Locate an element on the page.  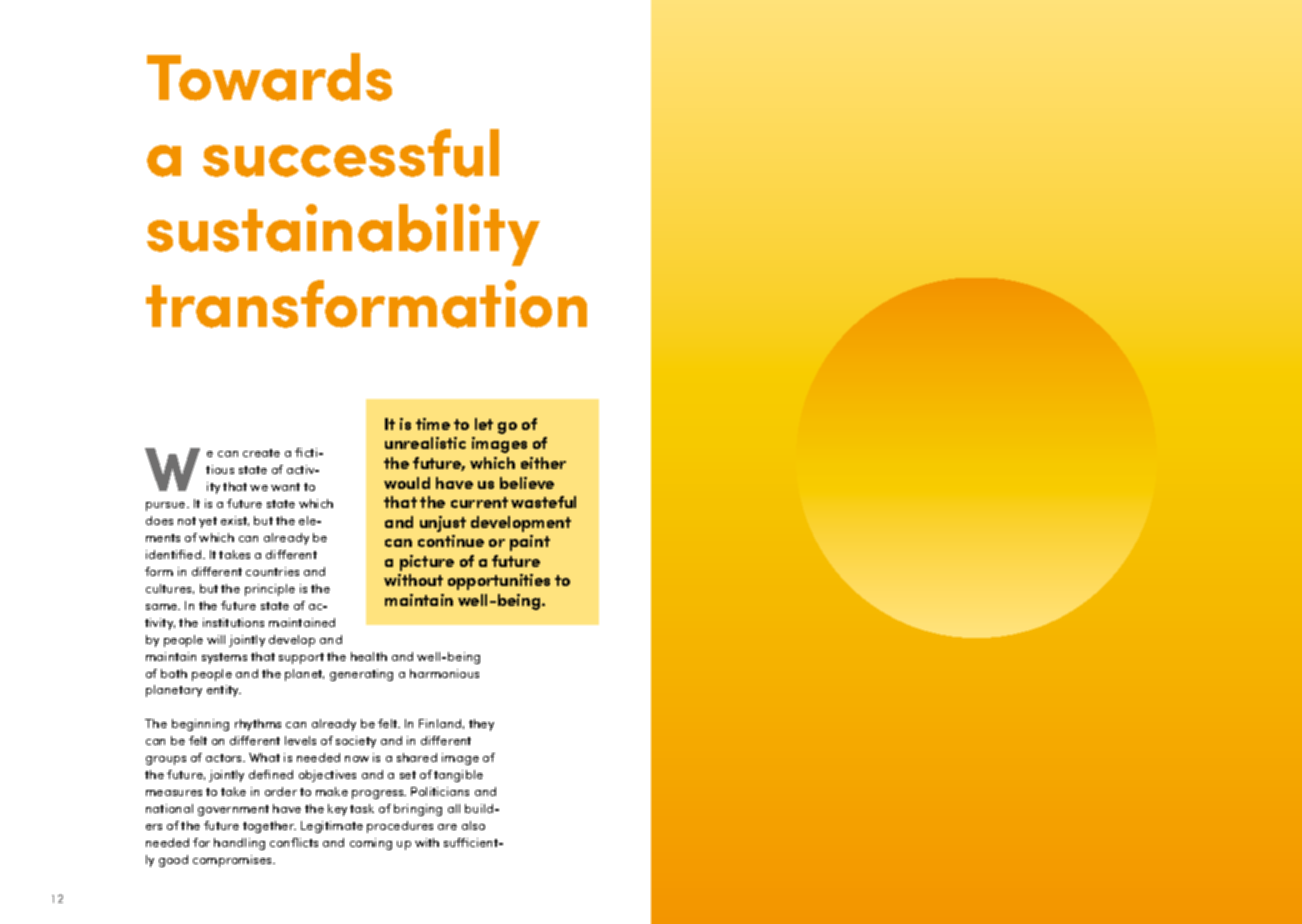
Towards is located at coordinates (269, 77).
